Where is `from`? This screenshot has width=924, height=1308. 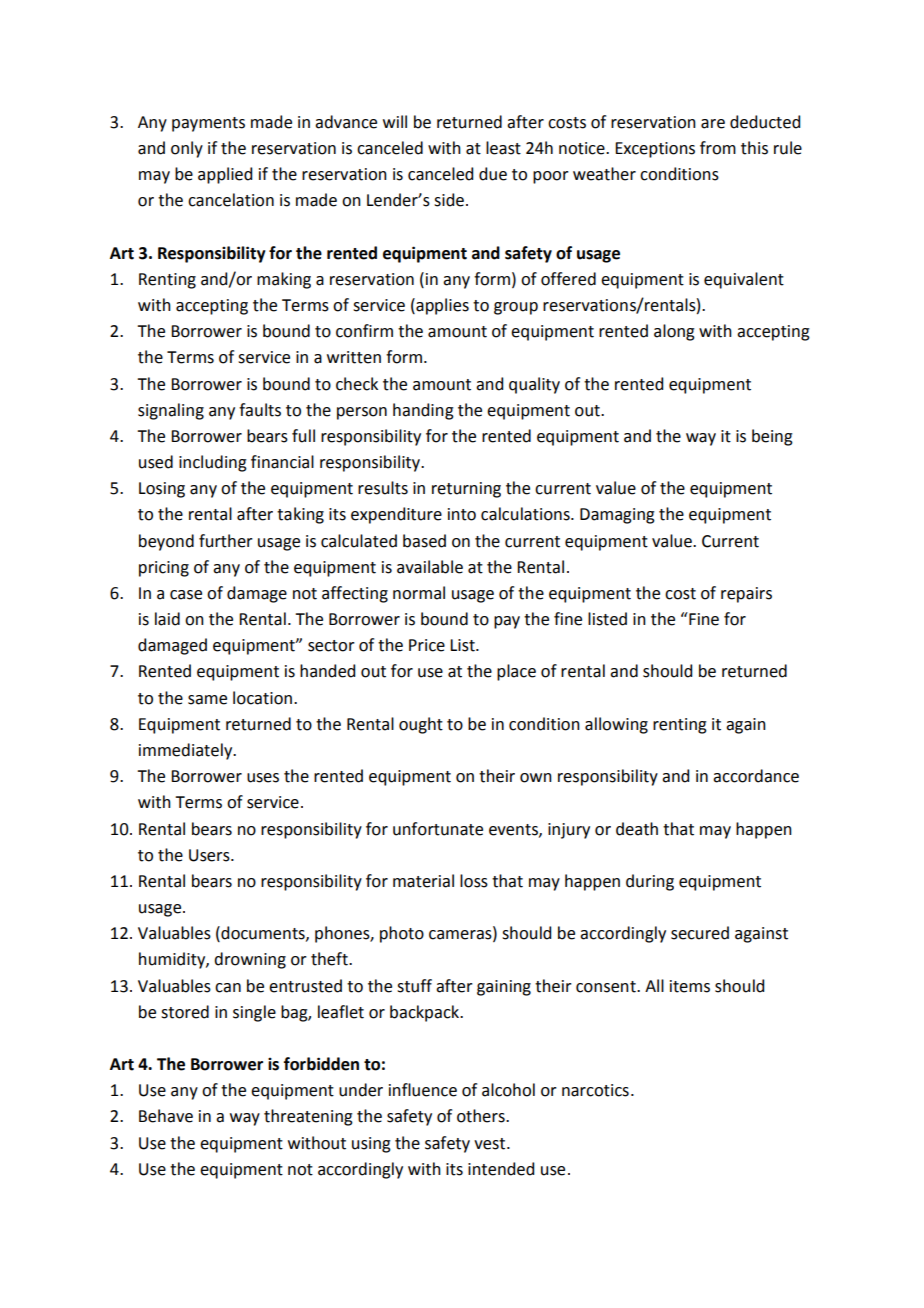
from is located at coordinates (718, 148).
